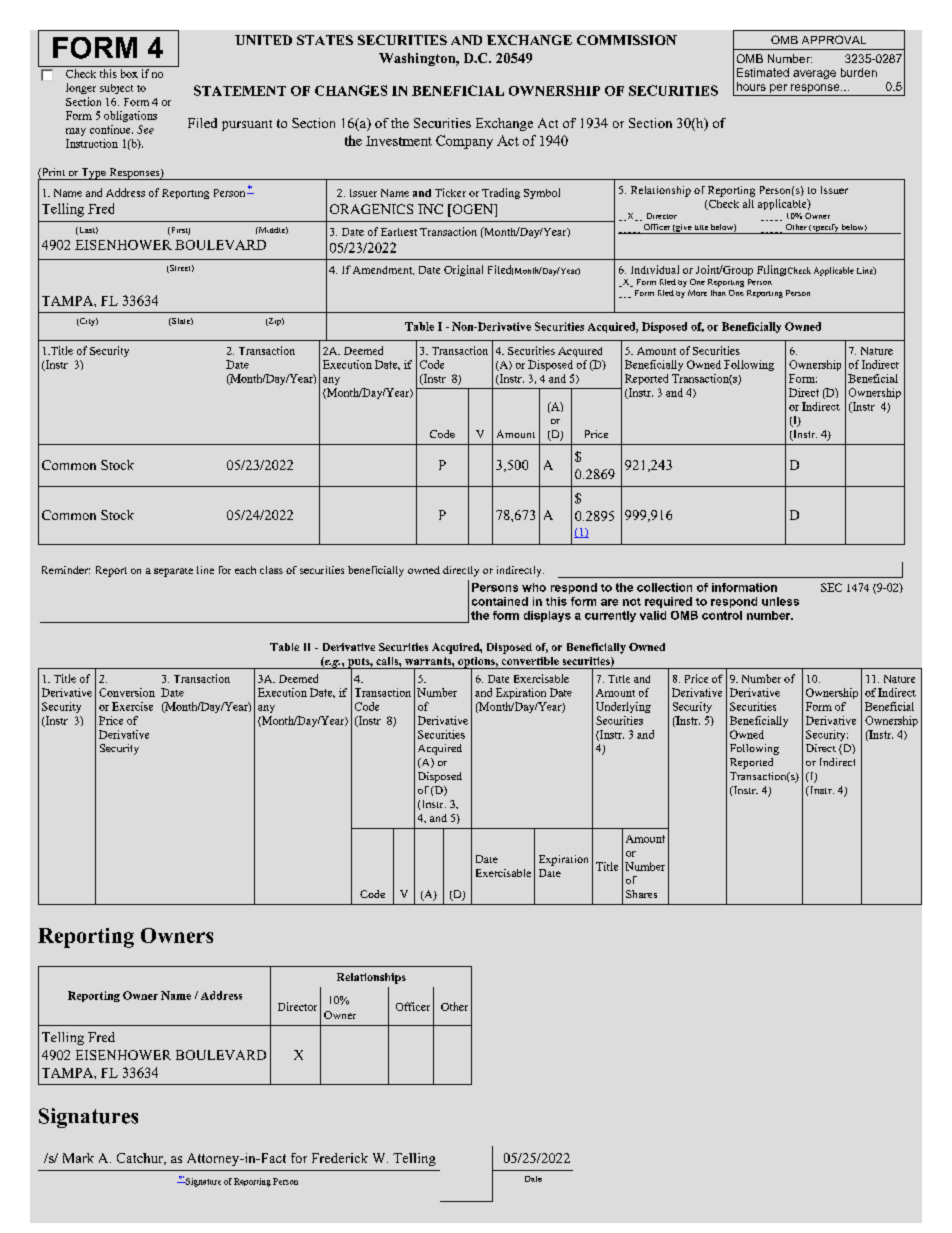 The height and width of the screenshot is (1233, 952). I want to click on Underlying, so click(623, 707).
